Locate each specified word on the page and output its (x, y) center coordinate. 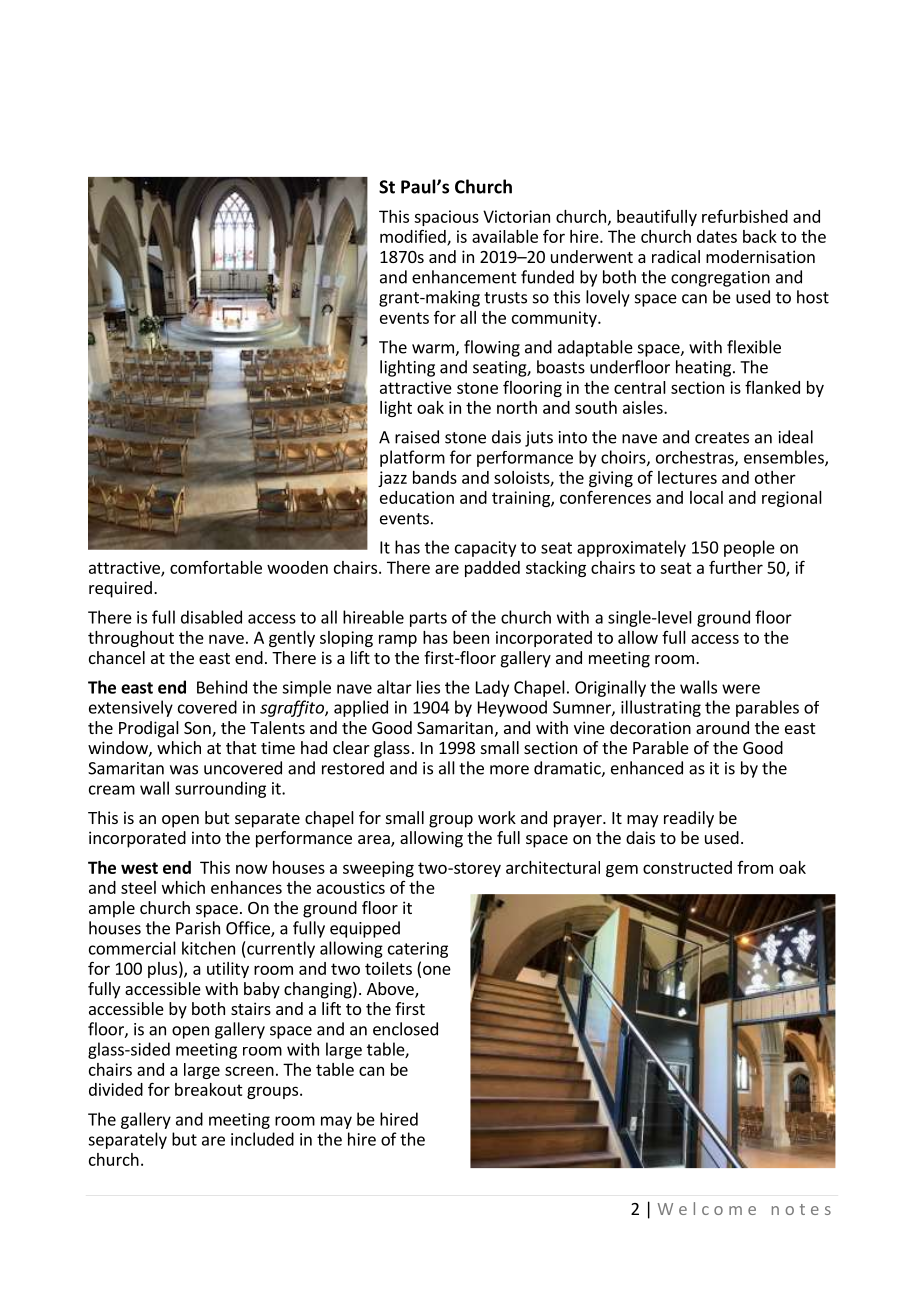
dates (717, 236)
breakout (209, 1089)
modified (414, 237)
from (755, 867)
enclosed (405, 1029)
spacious (446, 218)
